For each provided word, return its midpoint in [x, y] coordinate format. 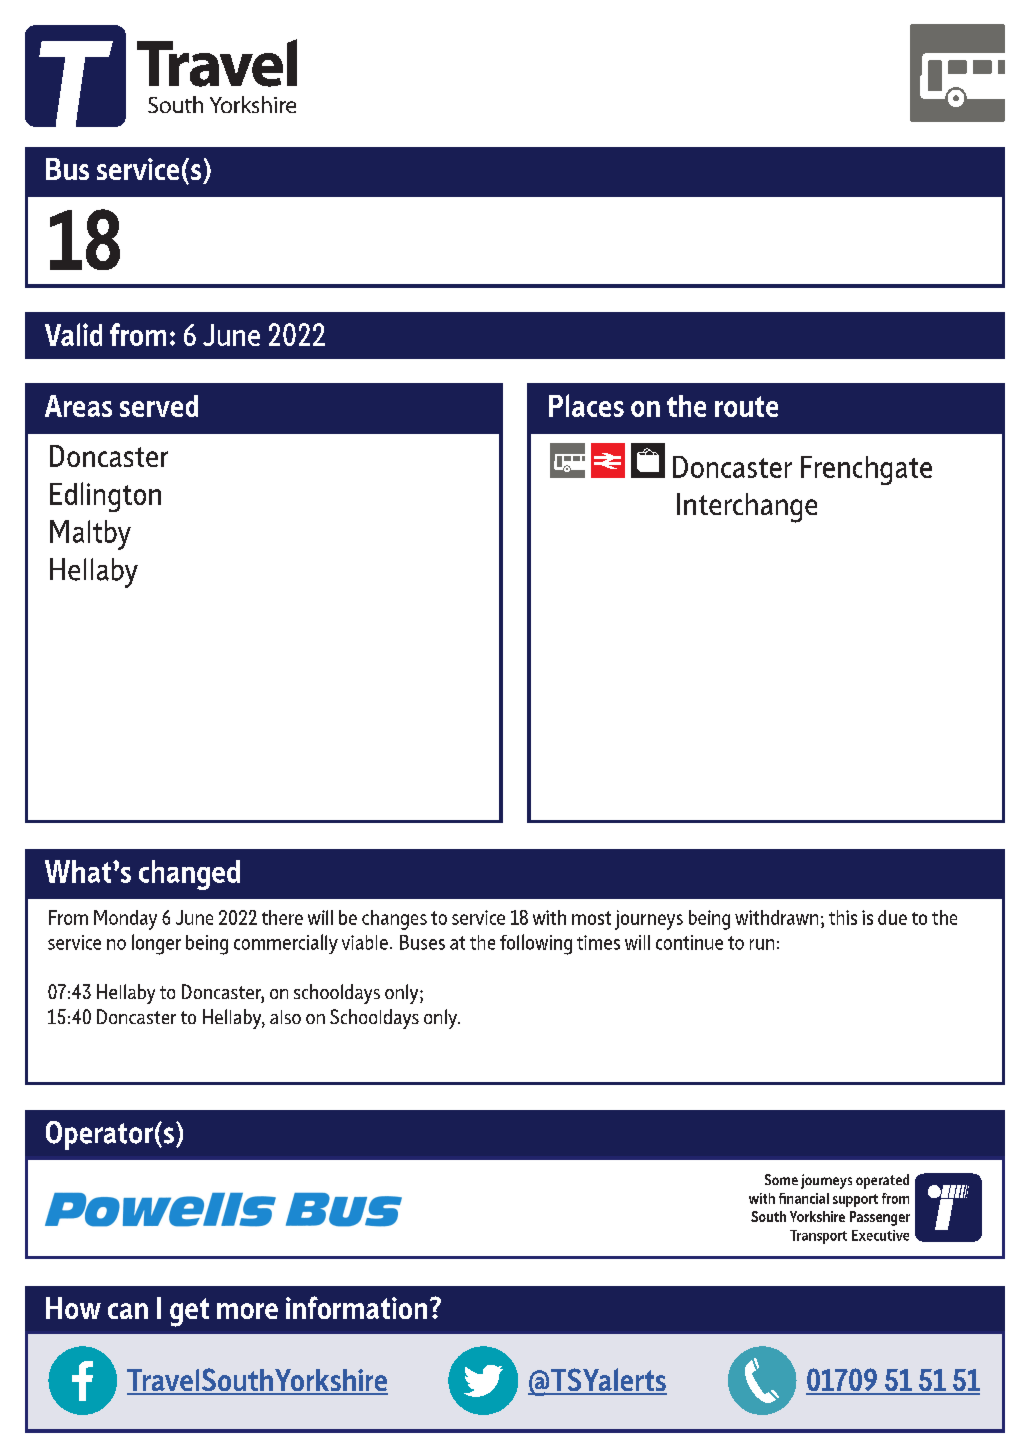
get [189, 1312]
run [762, 944]
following [536, 944]
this [843, 917]
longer [156, 944]
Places [586, 405]
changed [189, 875]
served [159, 406]
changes [394, 920]
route [746, 406]
